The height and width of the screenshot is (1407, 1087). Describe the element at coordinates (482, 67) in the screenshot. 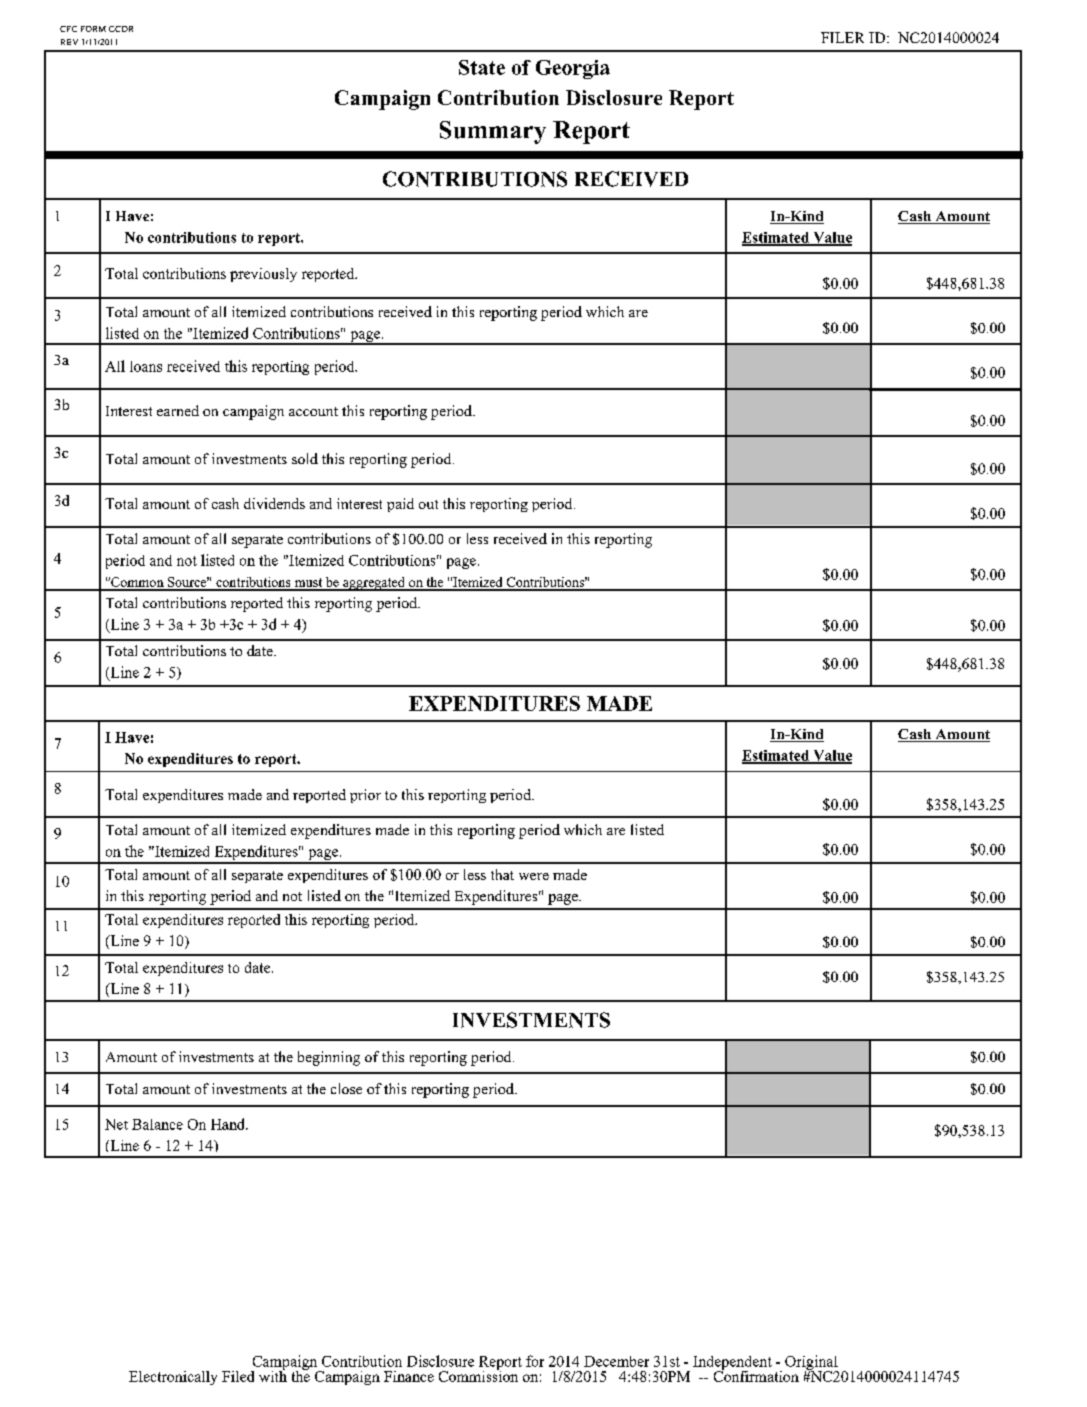

I see `State` at that location.
